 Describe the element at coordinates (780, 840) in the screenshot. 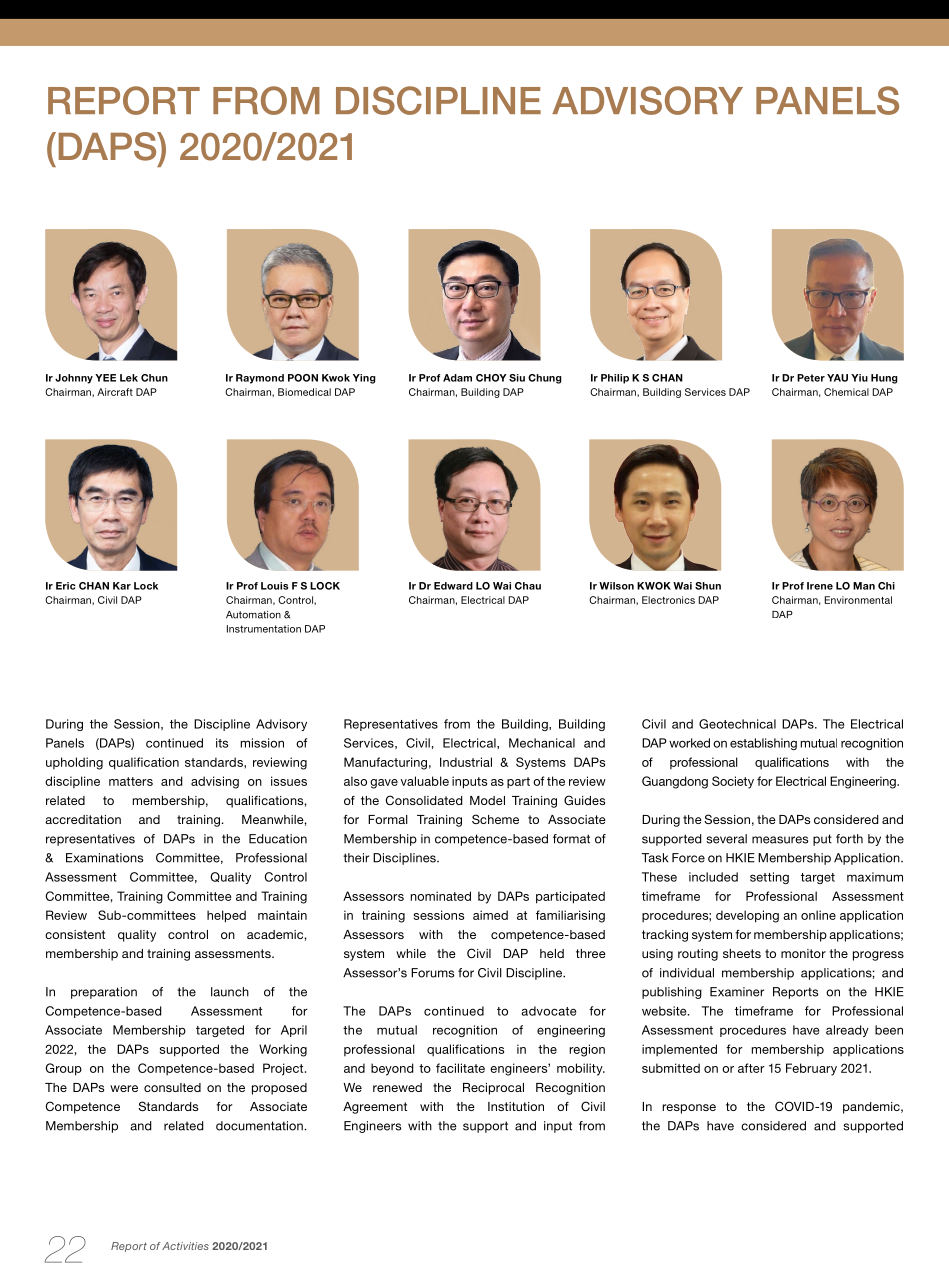

I see `measures` at that location.
